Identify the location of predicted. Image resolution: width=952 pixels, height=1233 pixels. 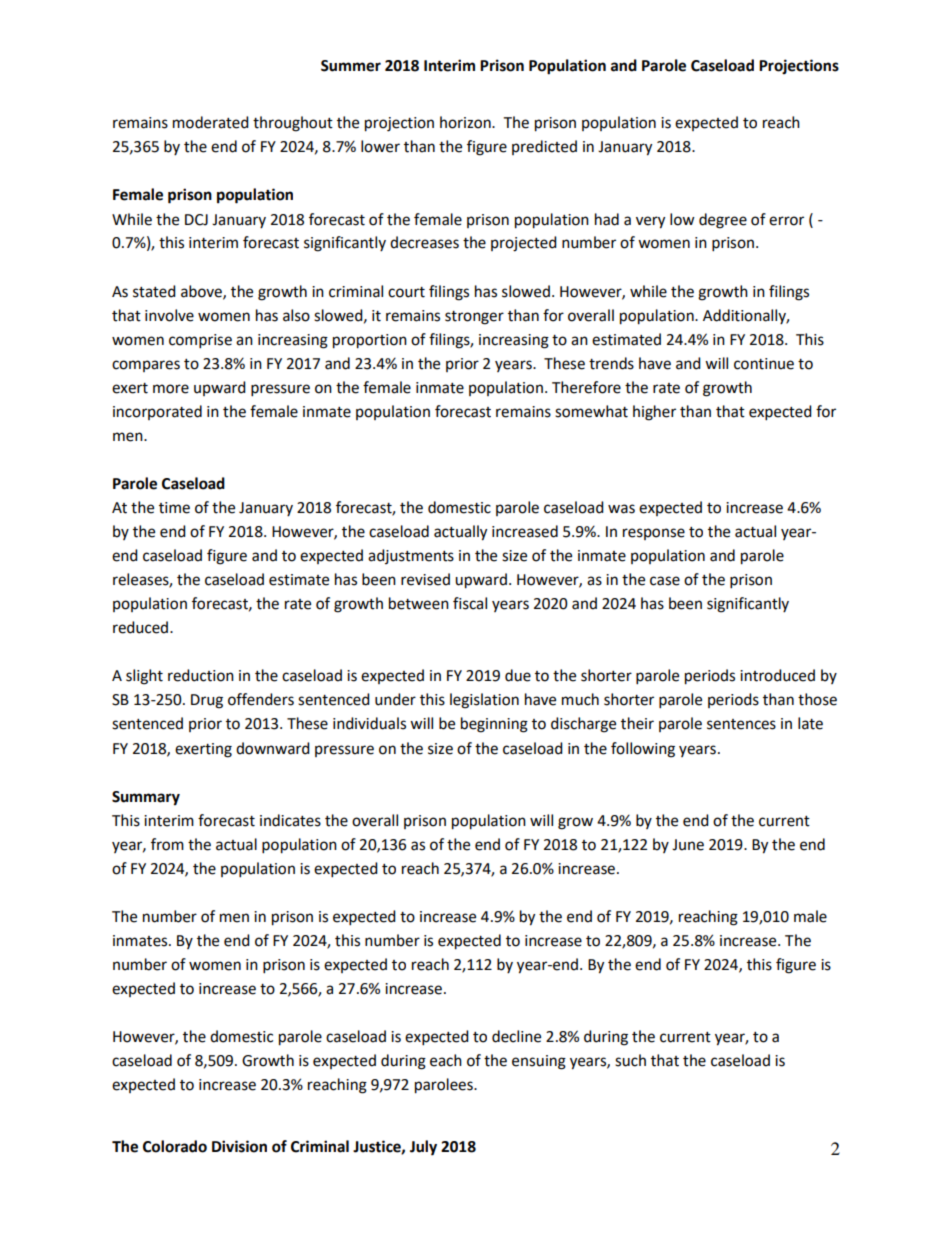
(544, 147).
